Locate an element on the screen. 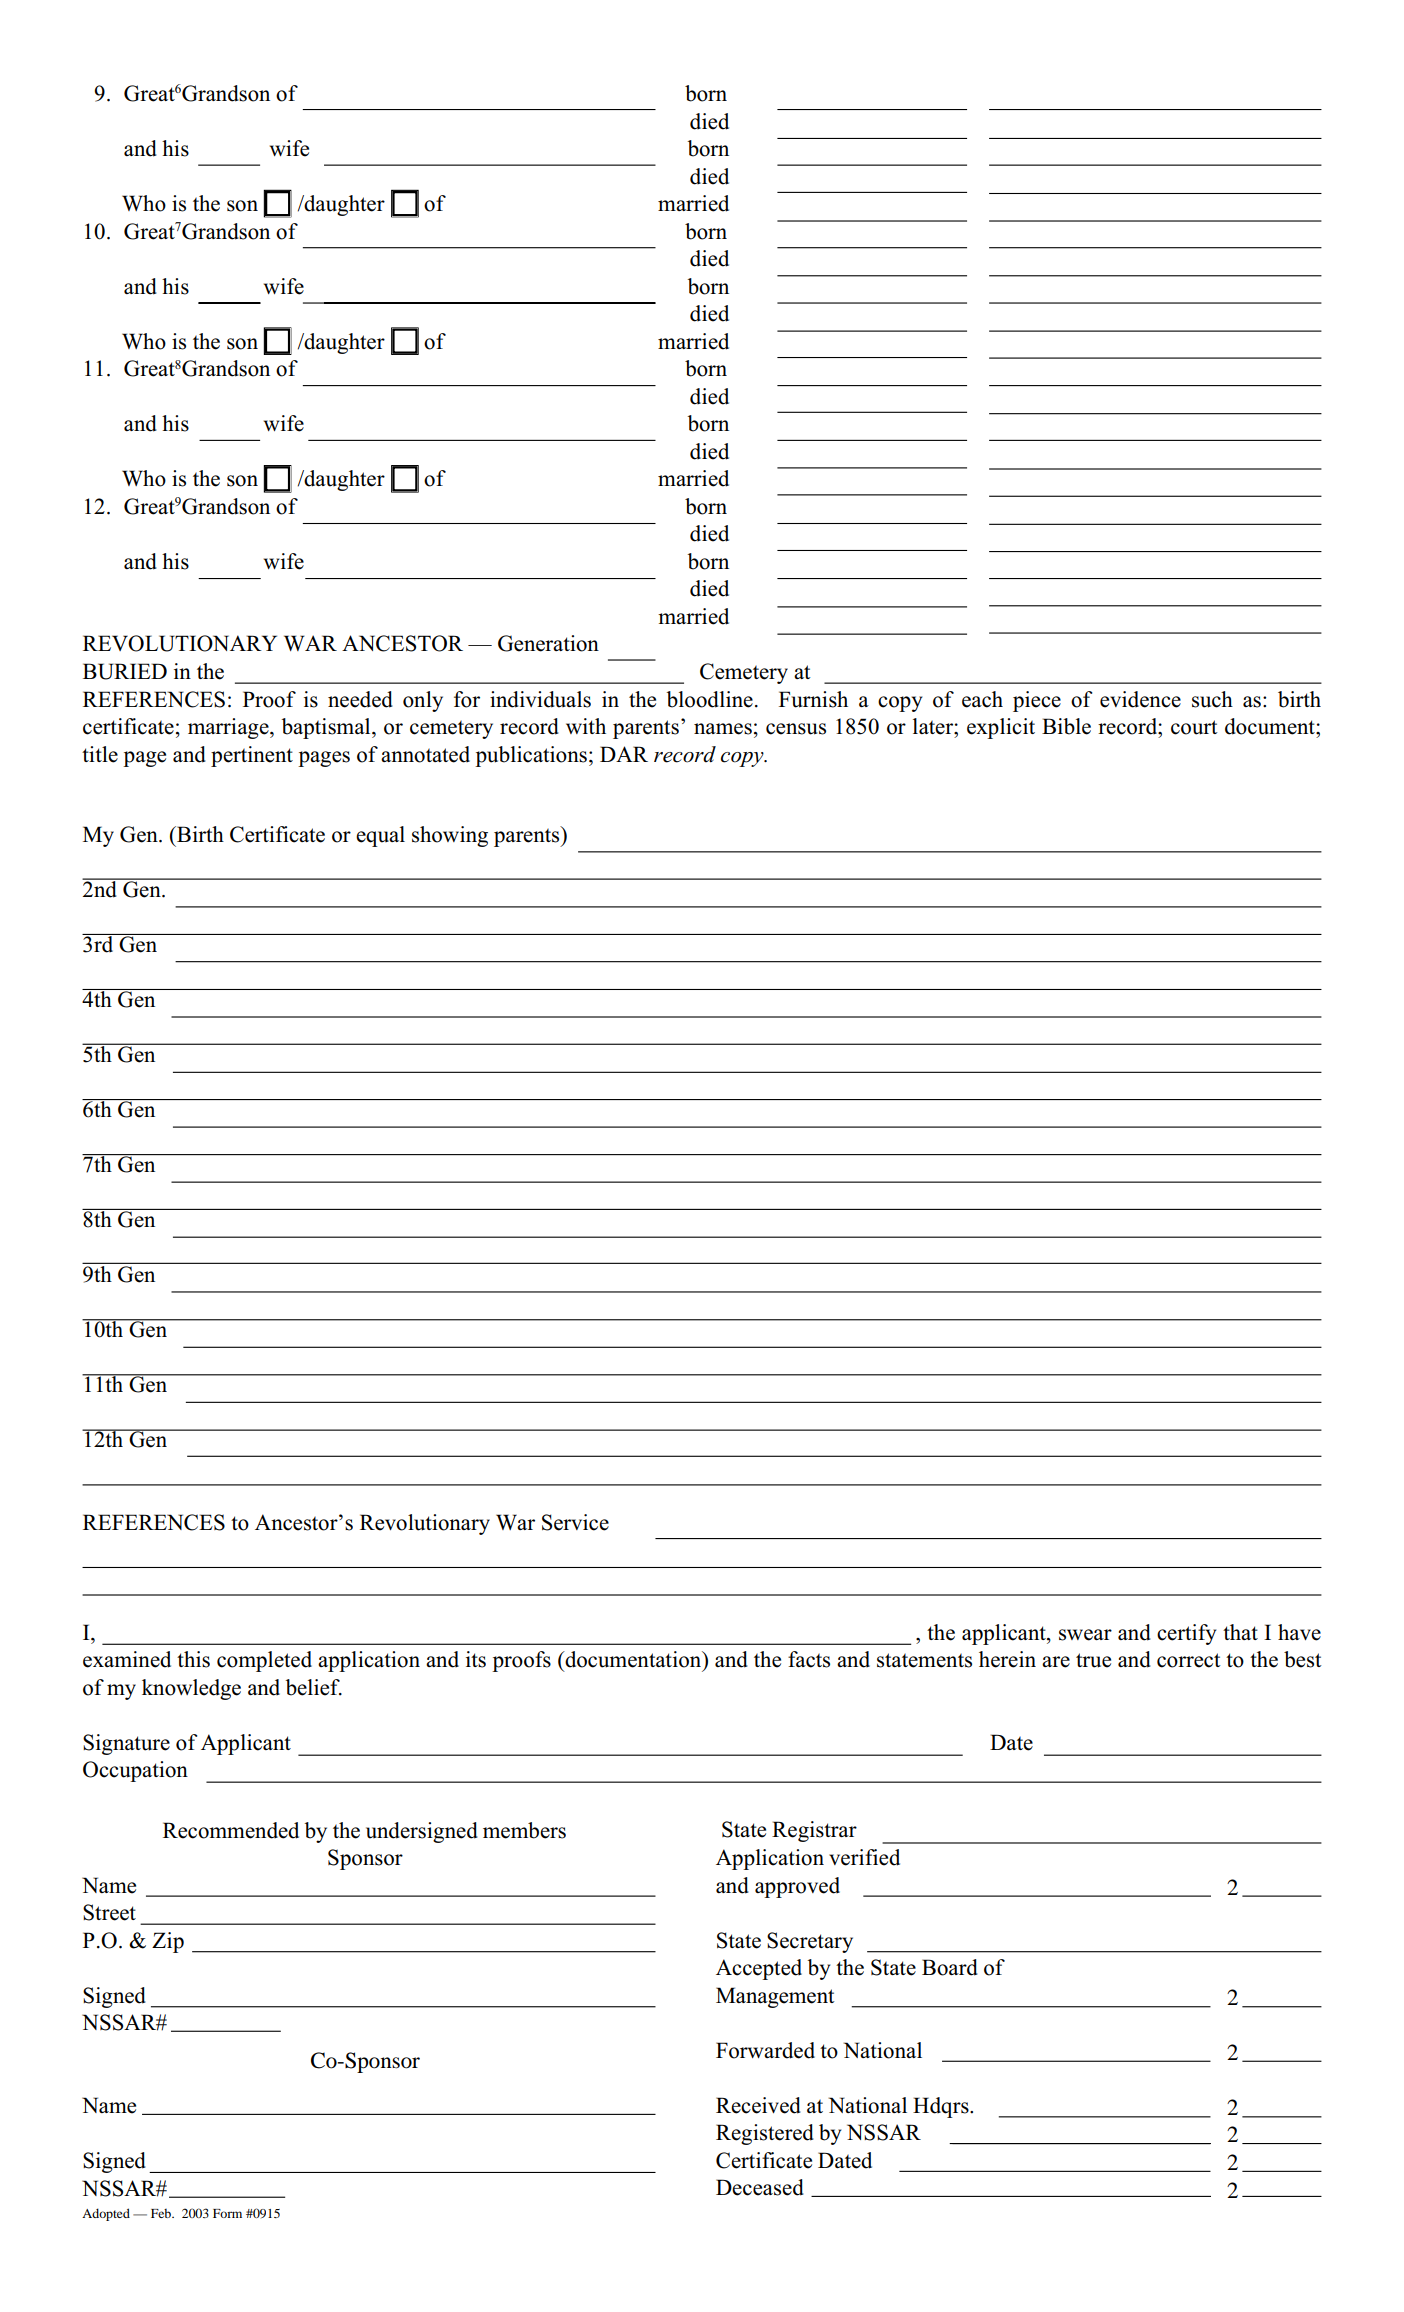  bloodline is located at coordinates (710, 699).
